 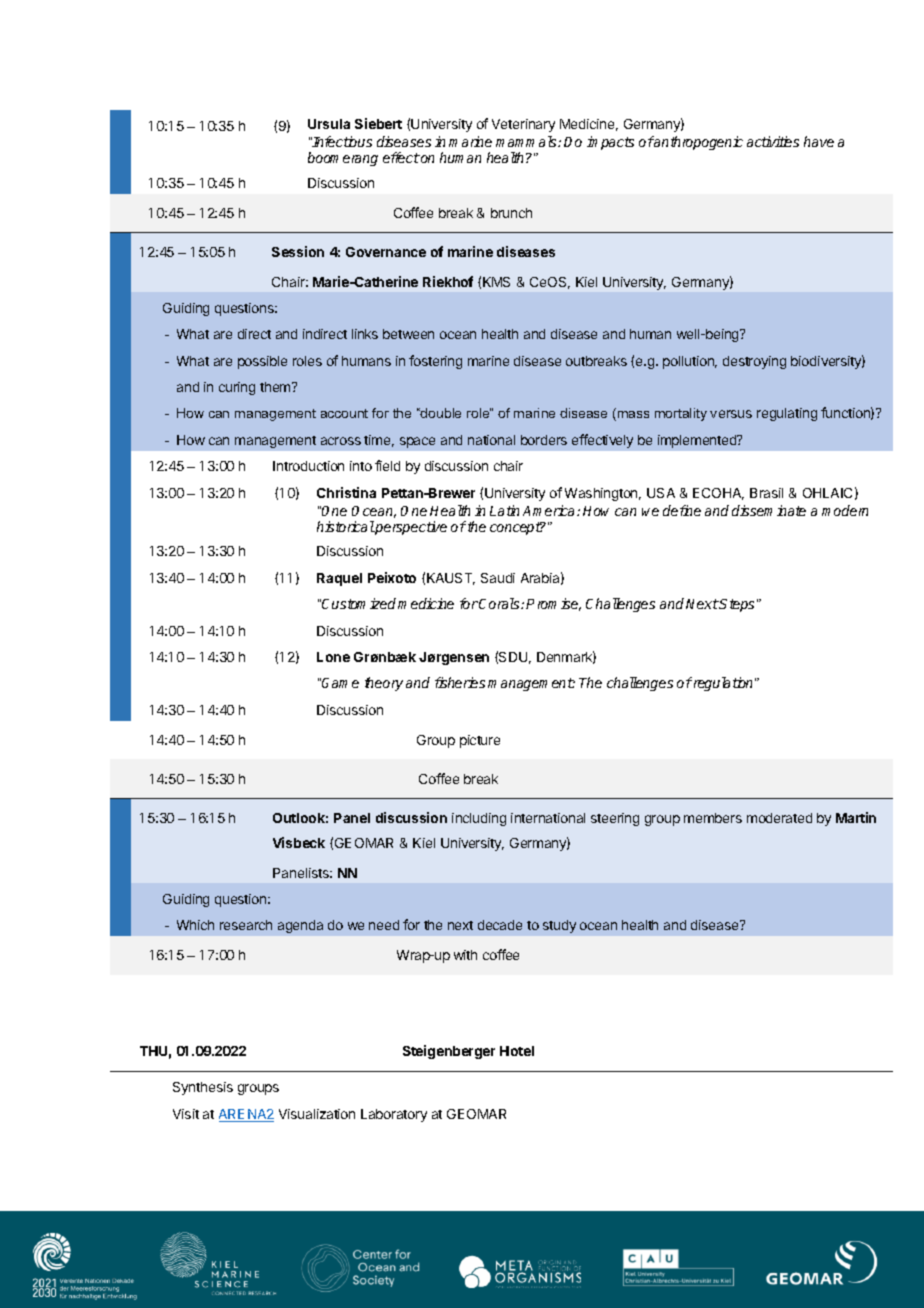 What do you see at coordinates (553, 604) in the screenshot?
I see `Promise` at bounding box center [553, 604].
